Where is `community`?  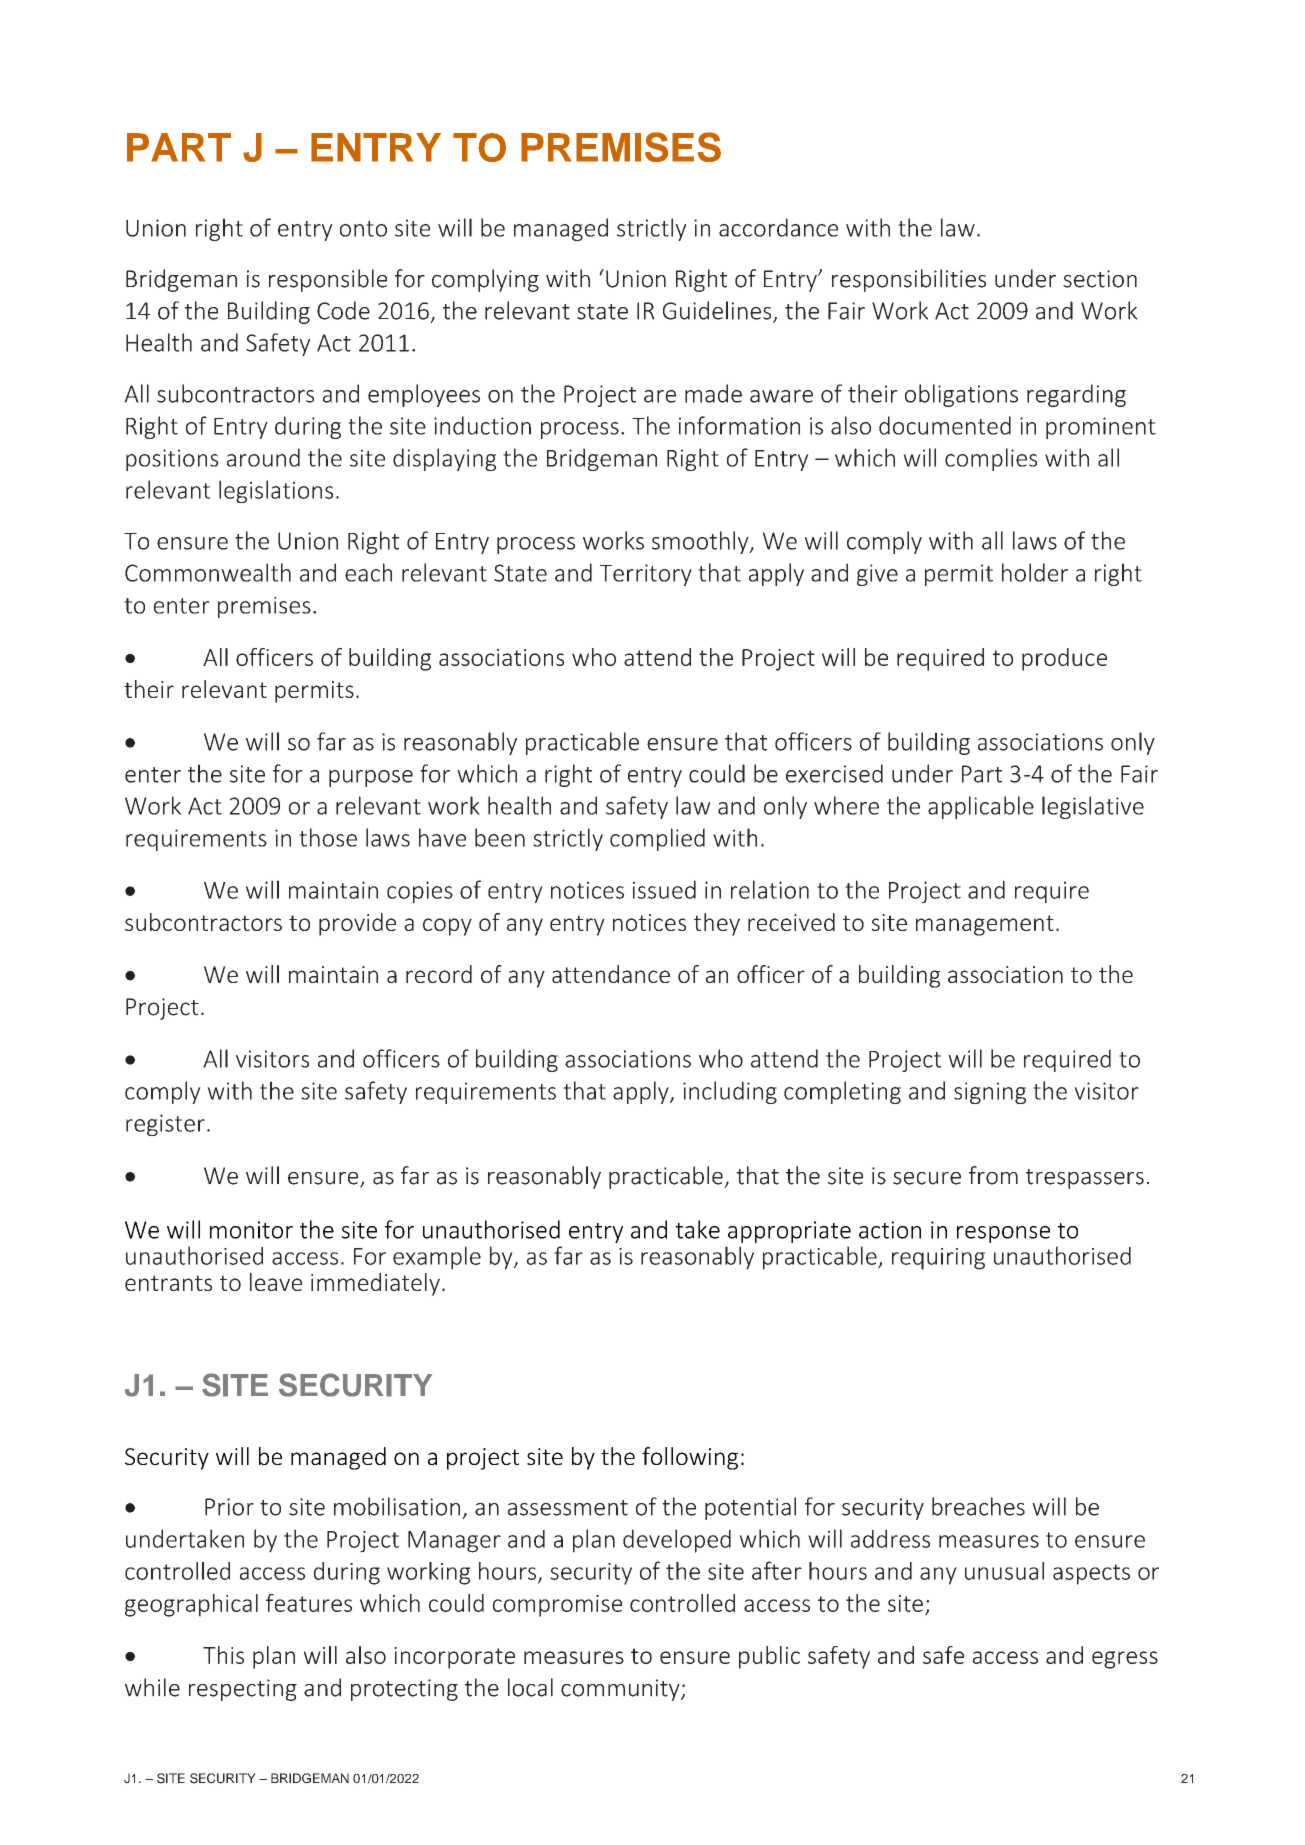 community is located at coordinates (621, 1690).
